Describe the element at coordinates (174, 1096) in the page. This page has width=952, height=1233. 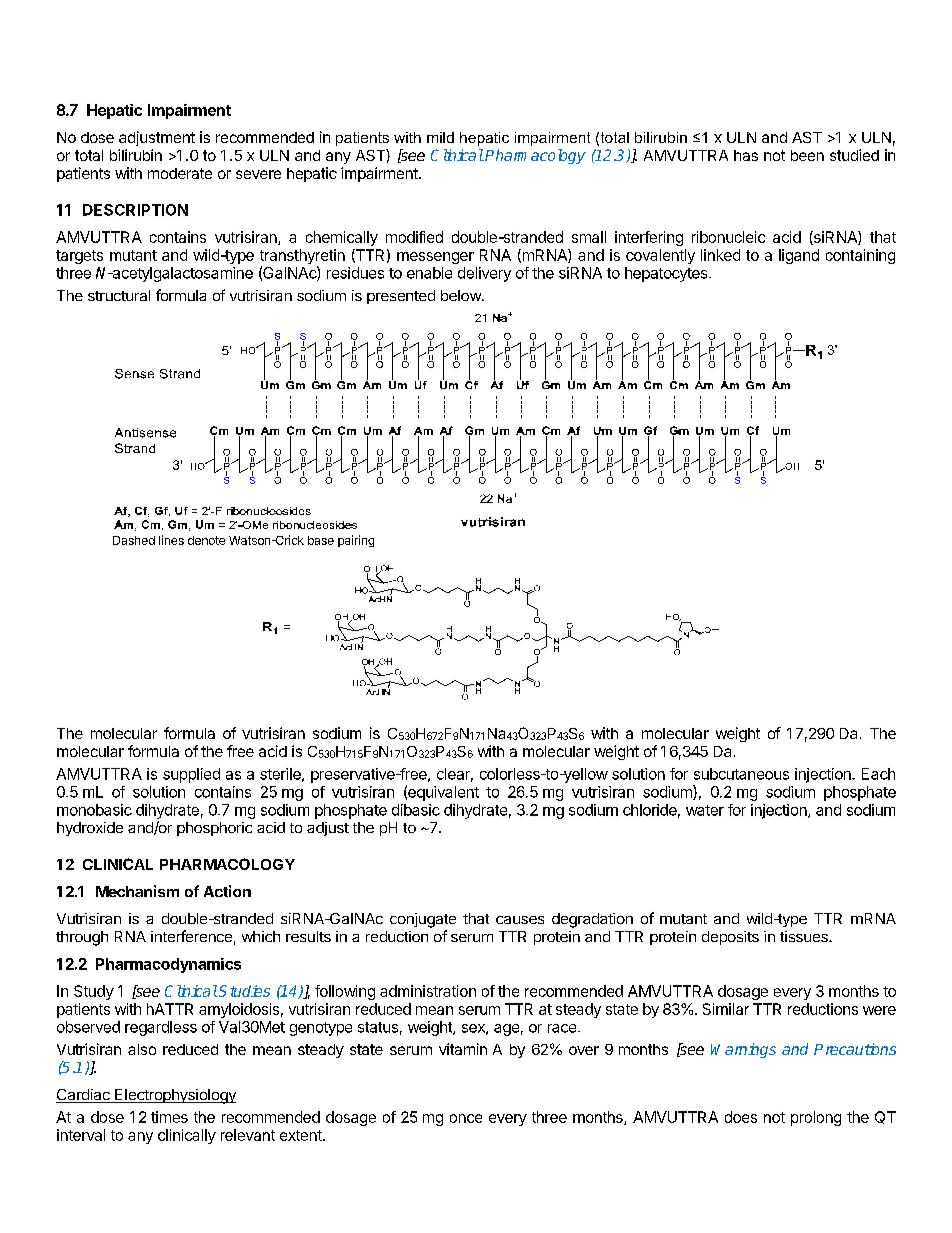
I see `Electrophysiology` at that location.
